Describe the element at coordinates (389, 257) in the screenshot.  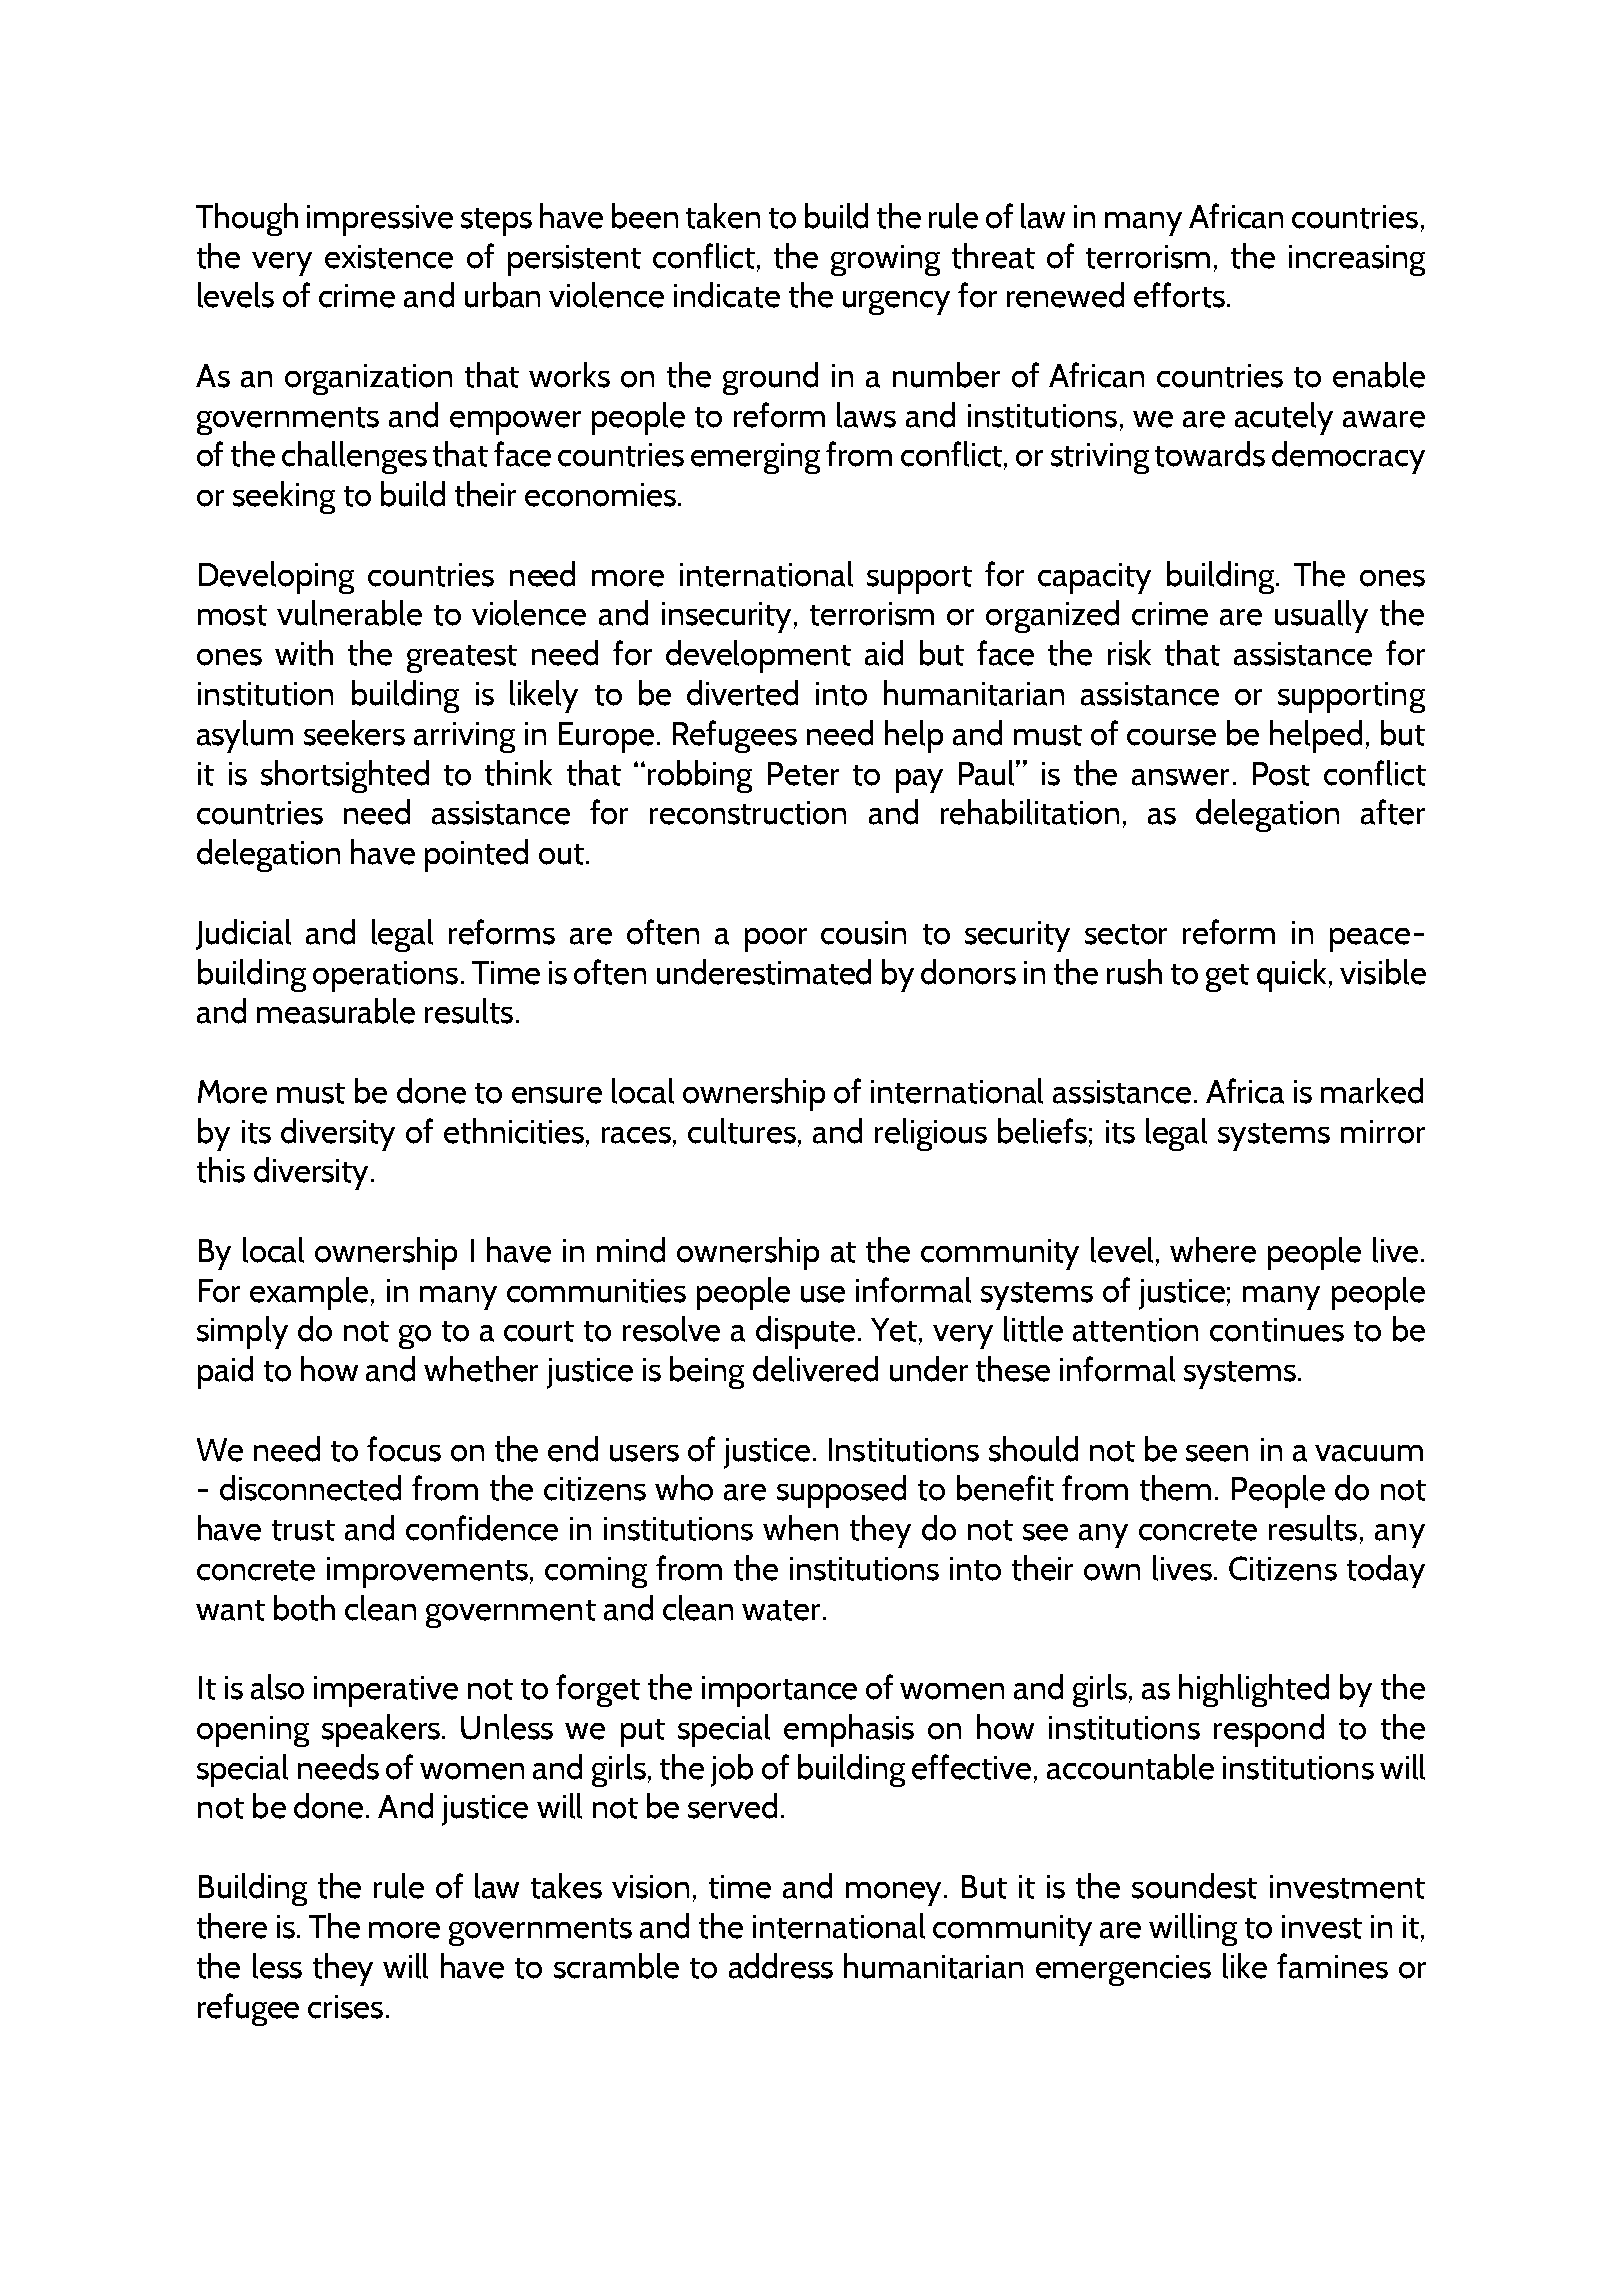
I see `existence` at that location.
